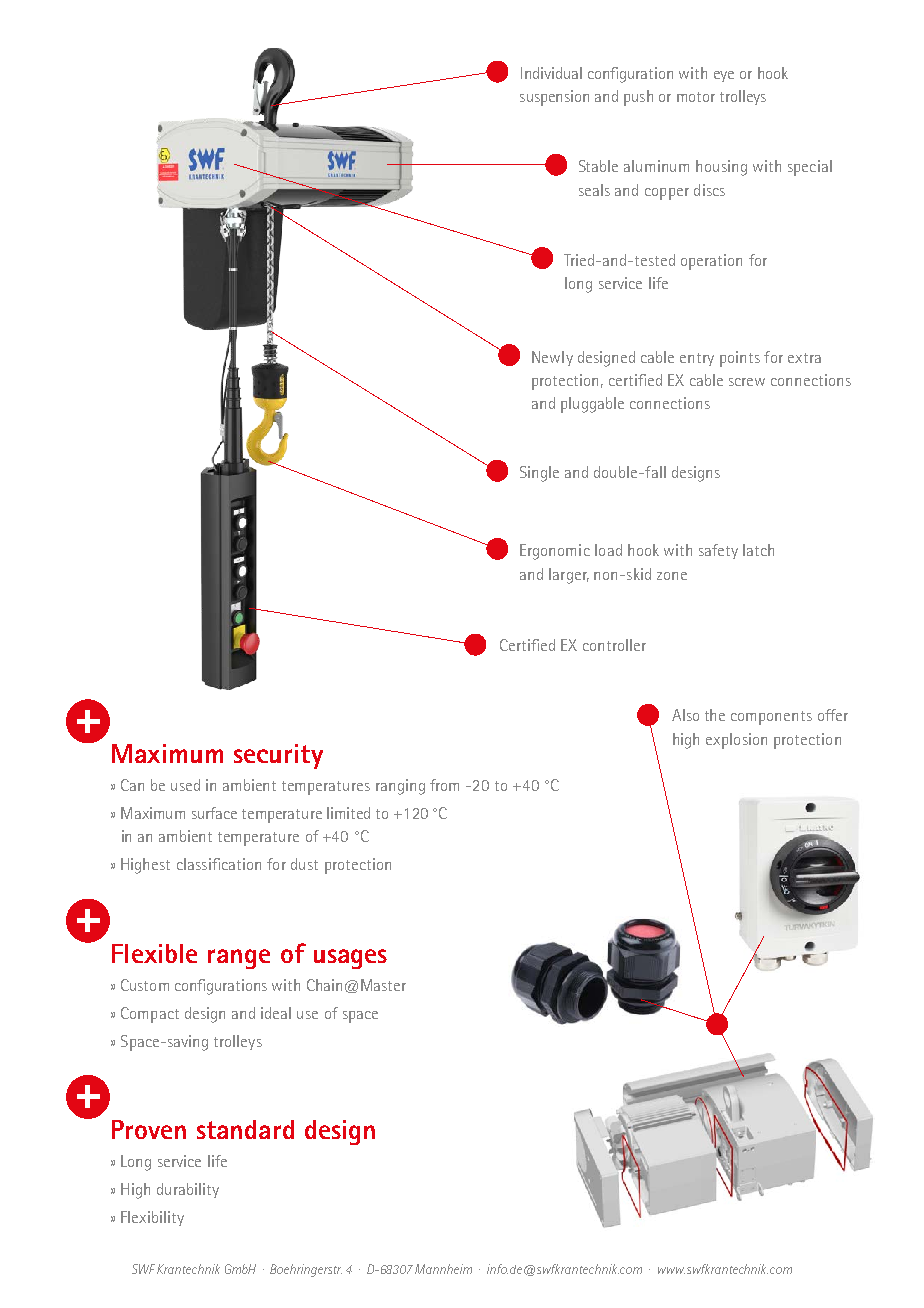 Image resolution: width=924 pixels, height=1308 pixels. What do you see at coordinates (188, 1190) in the page?
I see `durability` at bounding box center [188, 1190].
